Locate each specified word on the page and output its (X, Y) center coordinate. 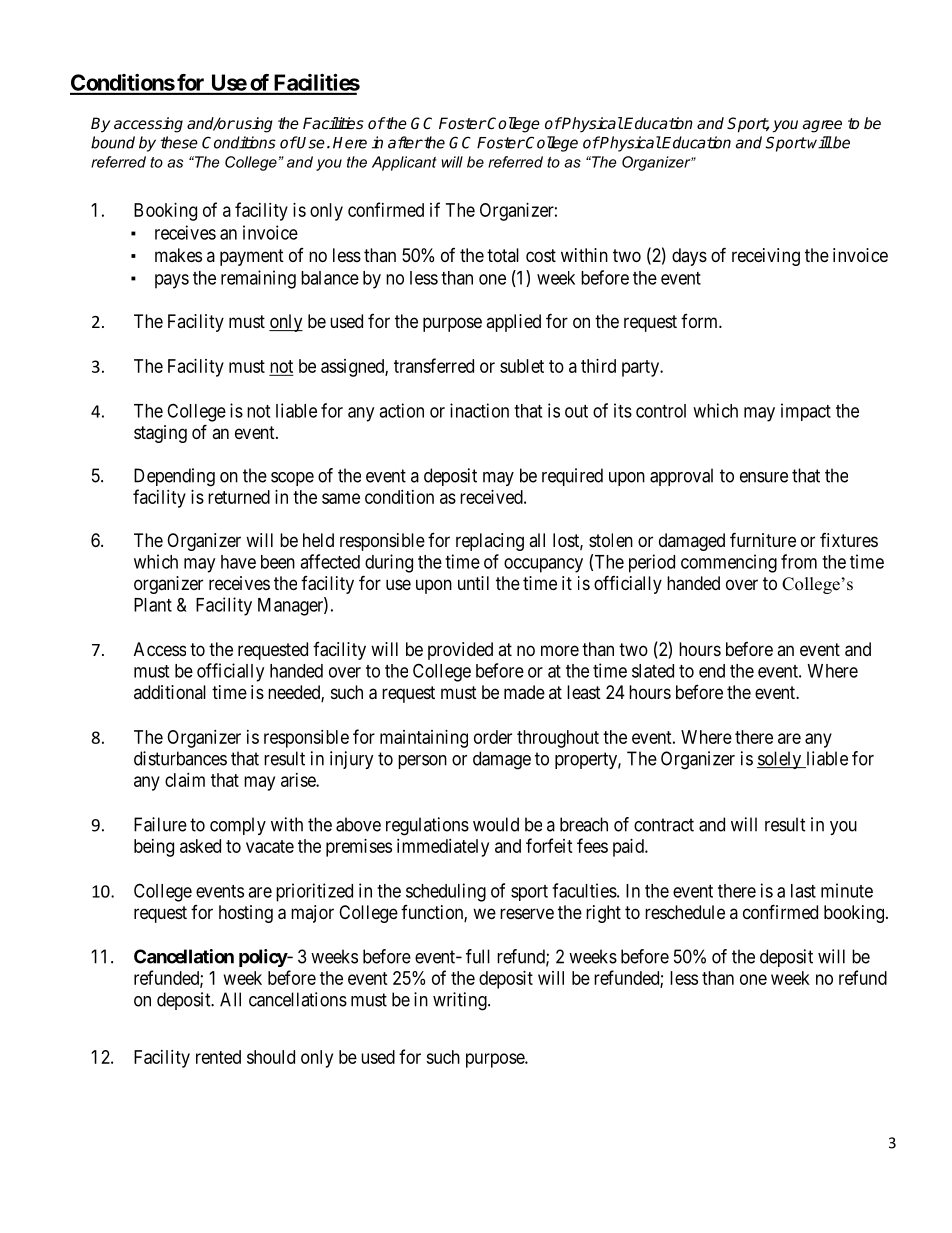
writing (461, 1001)
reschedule (685, 912)
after (405, 142)
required (572, 477)
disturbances (180, 758)
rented (218, 1057)
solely (780, 760)
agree (822, 126)
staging (160, 434)
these (179, 142)
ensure (764, 477)
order (493, 737)
